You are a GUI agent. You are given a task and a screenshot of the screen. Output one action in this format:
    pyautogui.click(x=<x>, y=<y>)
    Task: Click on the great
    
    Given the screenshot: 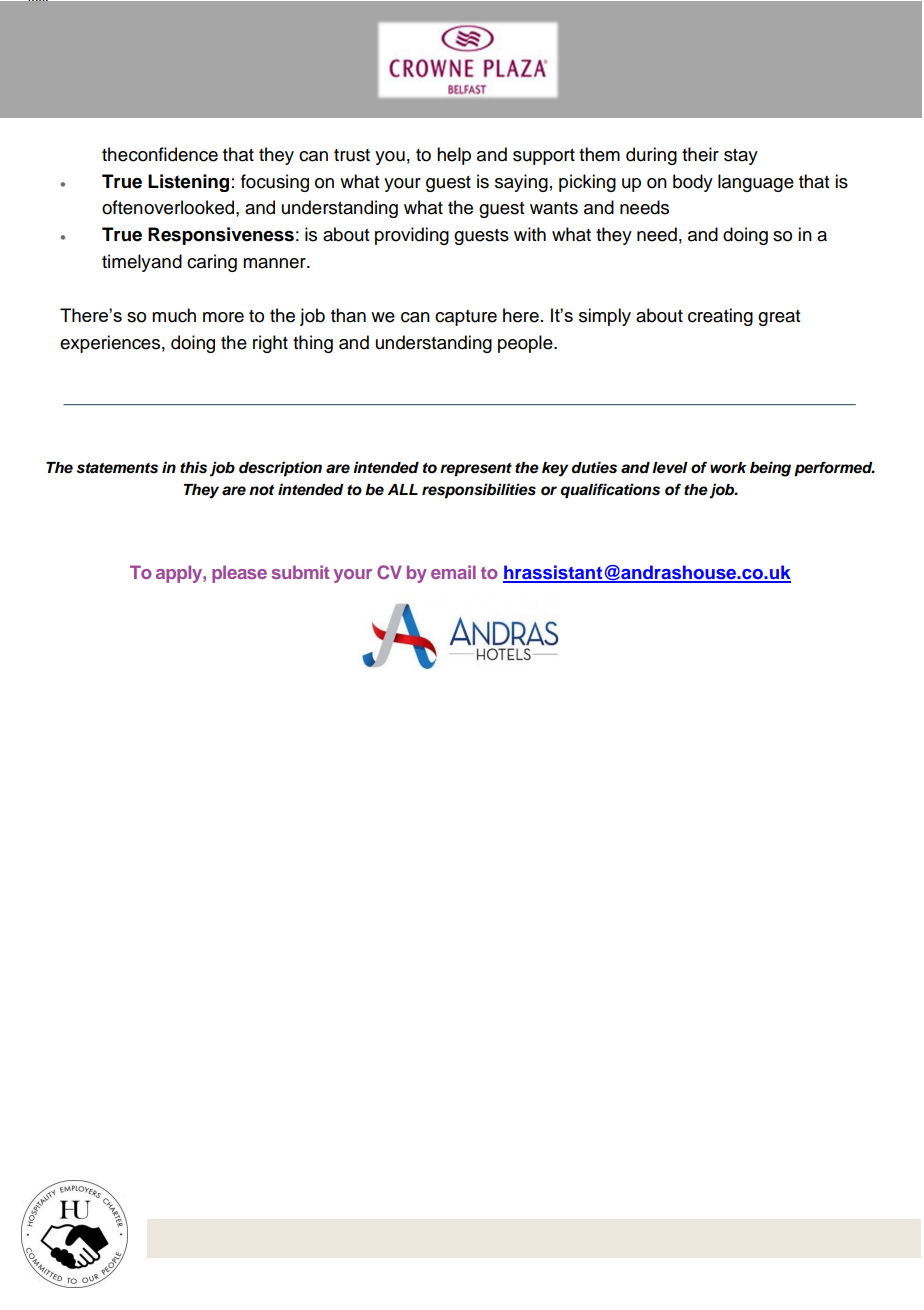 What is the action you would take?
    pyautogui.click(x=779, y=318)
